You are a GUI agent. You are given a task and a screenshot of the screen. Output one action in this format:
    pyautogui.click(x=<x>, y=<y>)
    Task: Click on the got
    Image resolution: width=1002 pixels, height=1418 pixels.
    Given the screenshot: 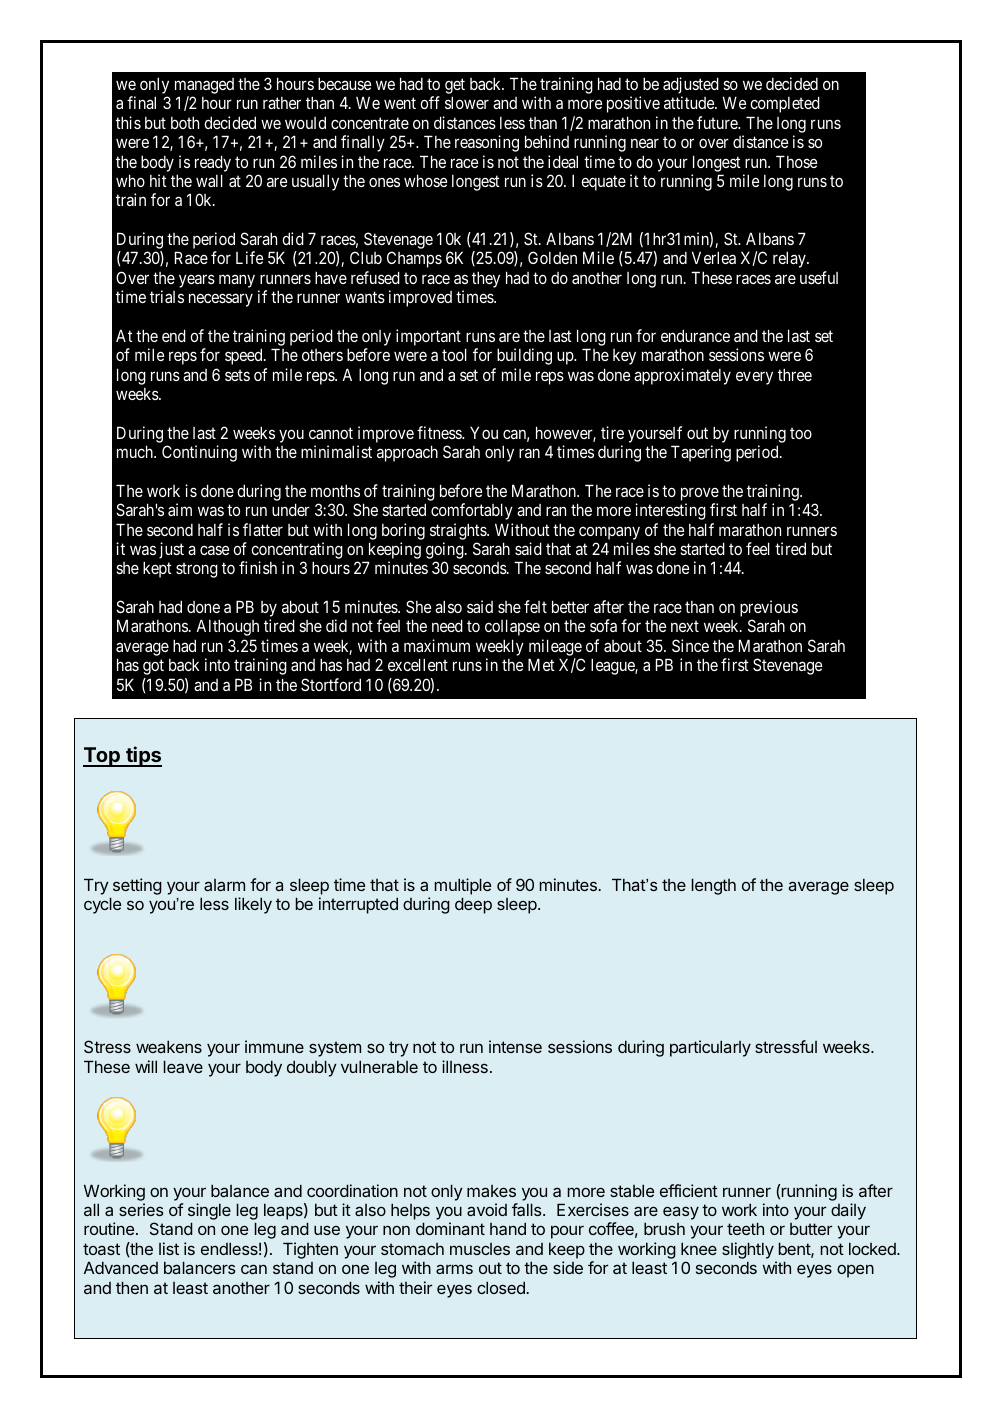 What is the action you would take?
    pyautogui.click(x=153, y=667)
